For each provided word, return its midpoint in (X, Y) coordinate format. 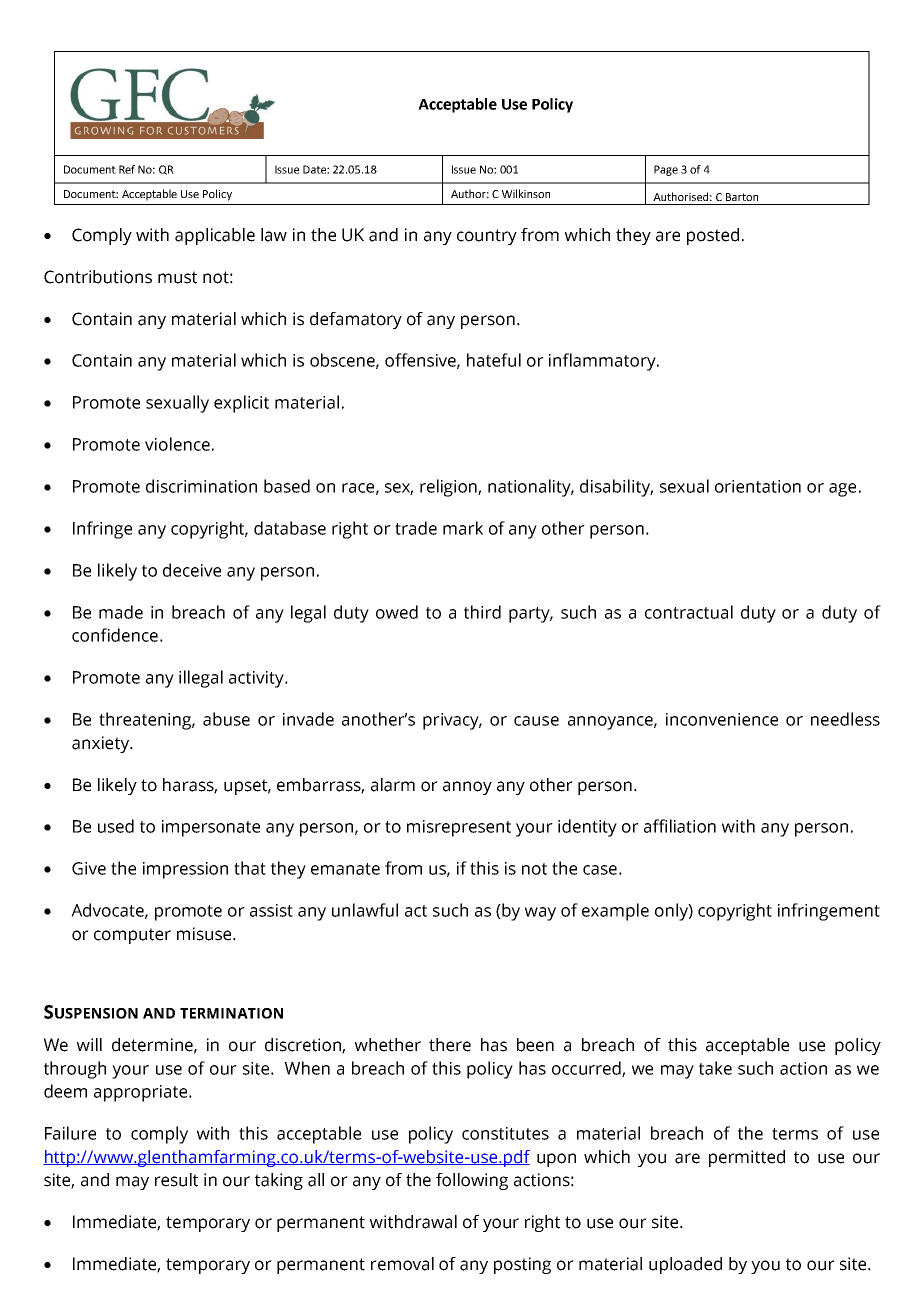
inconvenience (722, 719)
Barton (742, 197)
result (176, 1180)
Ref (127, 169)
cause (536, 721)
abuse (226, 719)
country (487, 237)
